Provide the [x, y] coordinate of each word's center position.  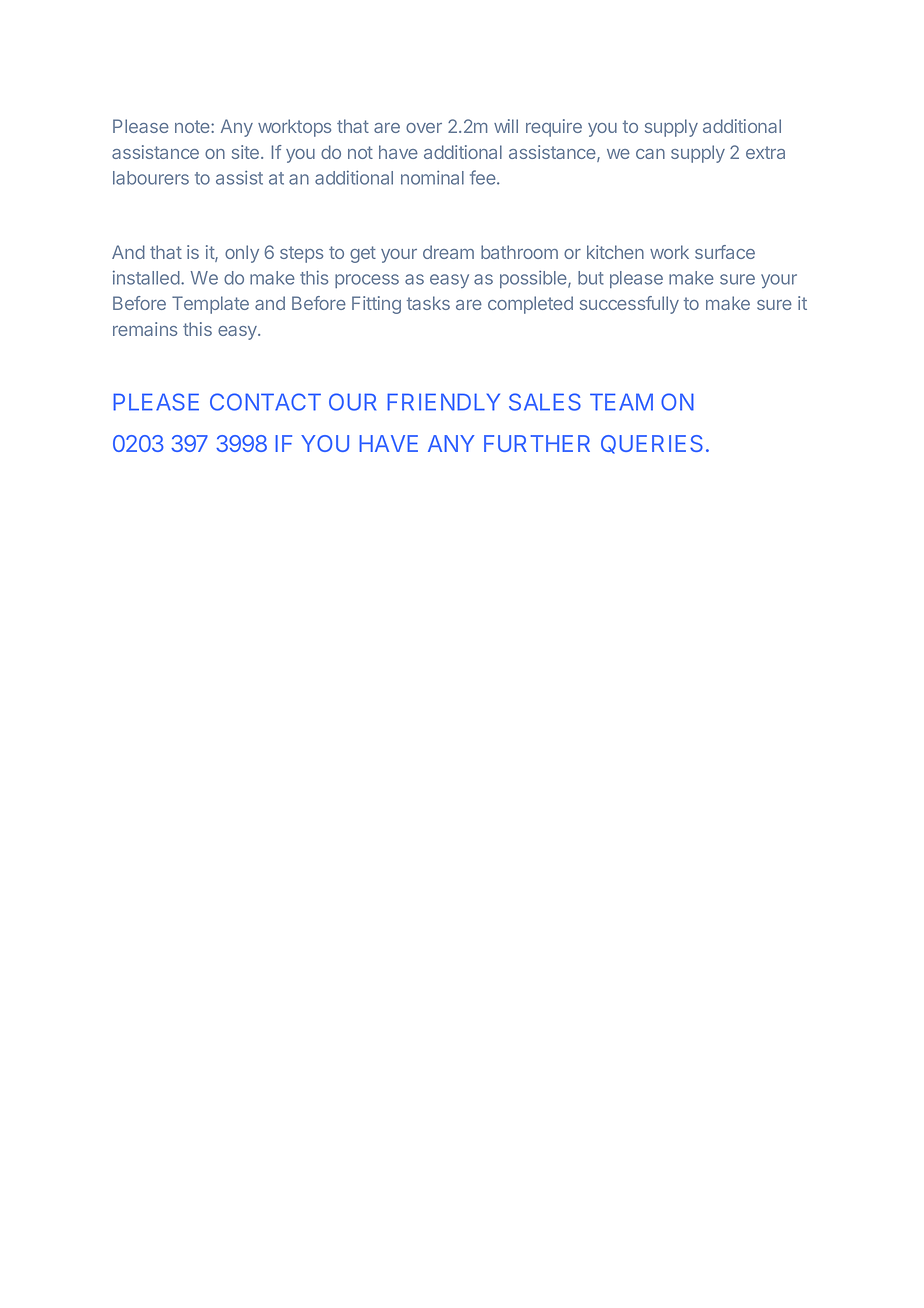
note [193, 126]
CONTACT [265, 402]
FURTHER [537, 443]
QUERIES [652, 444]
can [650, 154]
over [424, 128]
